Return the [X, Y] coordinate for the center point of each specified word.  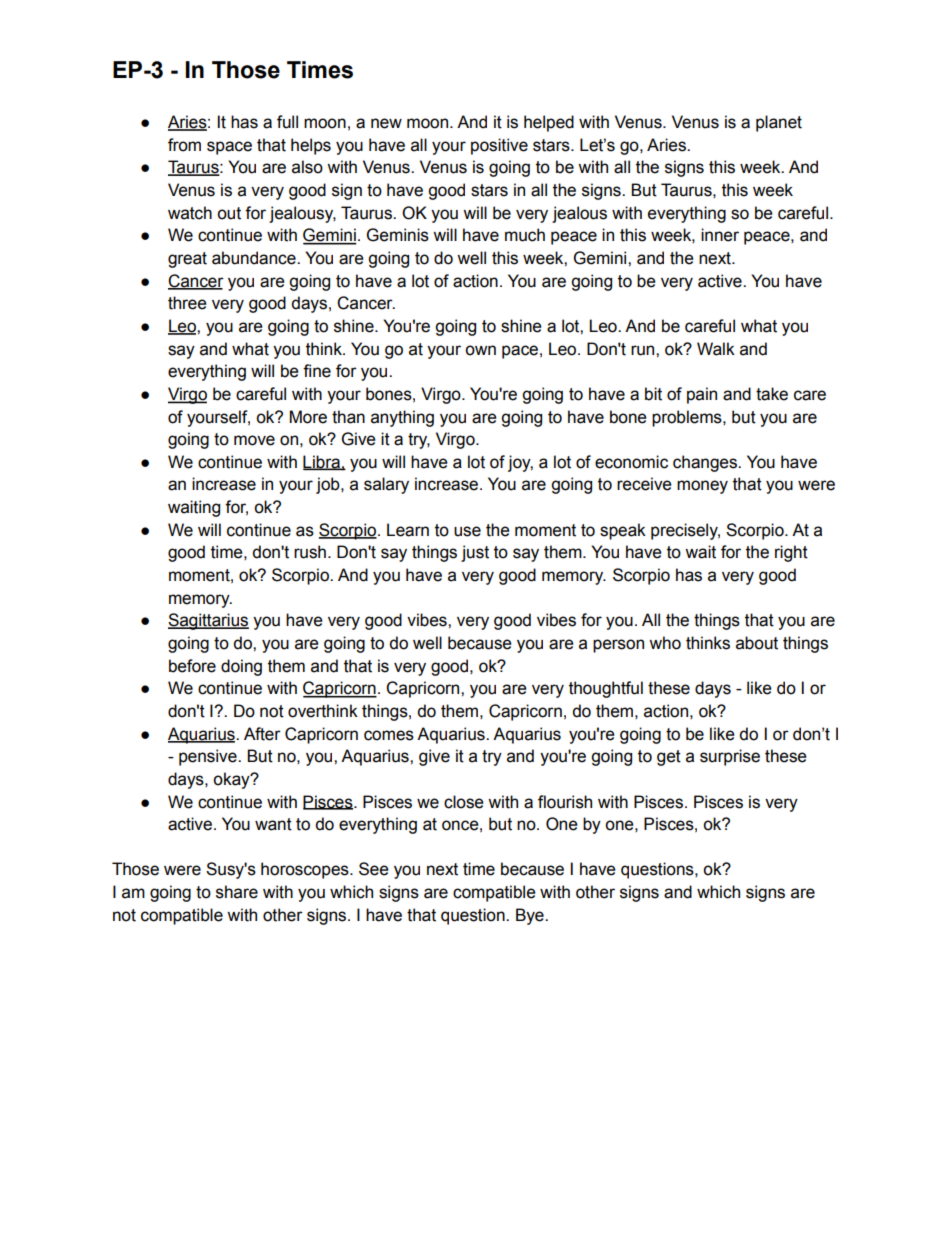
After [262, 734]
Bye [531, 916]
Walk [716, 349]
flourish [565, 802]
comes [389, 735]
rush [310, 552]
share [237, 892]
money [702, 487]
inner [720, 235]
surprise [730, 757]
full [287, 122]
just [475, 553]
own [480, 350]
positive [499, 146]
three [187, 303]
